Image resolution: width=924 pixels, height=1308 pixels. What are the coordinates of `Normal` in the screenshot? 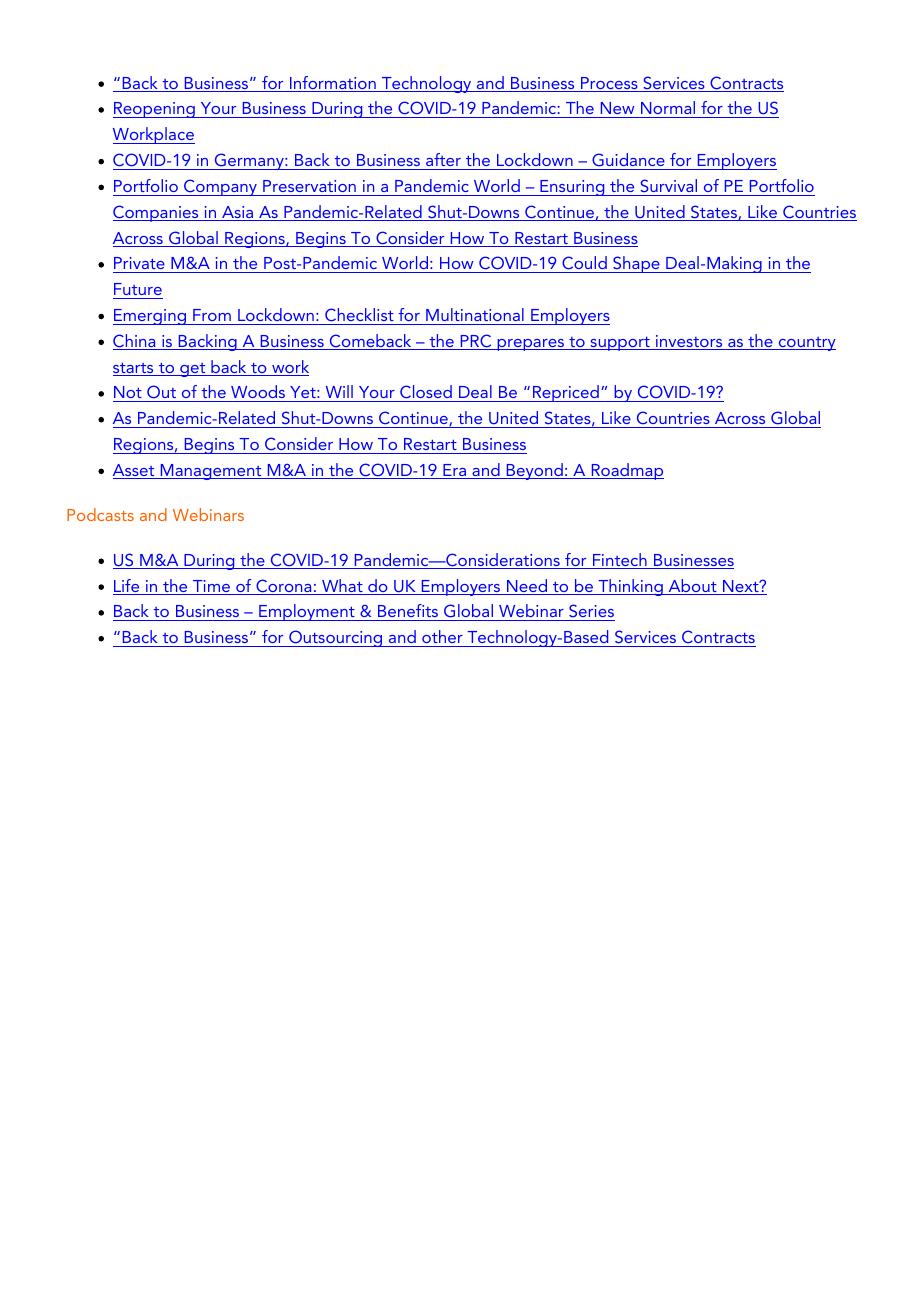 It's located at (668, 109).
